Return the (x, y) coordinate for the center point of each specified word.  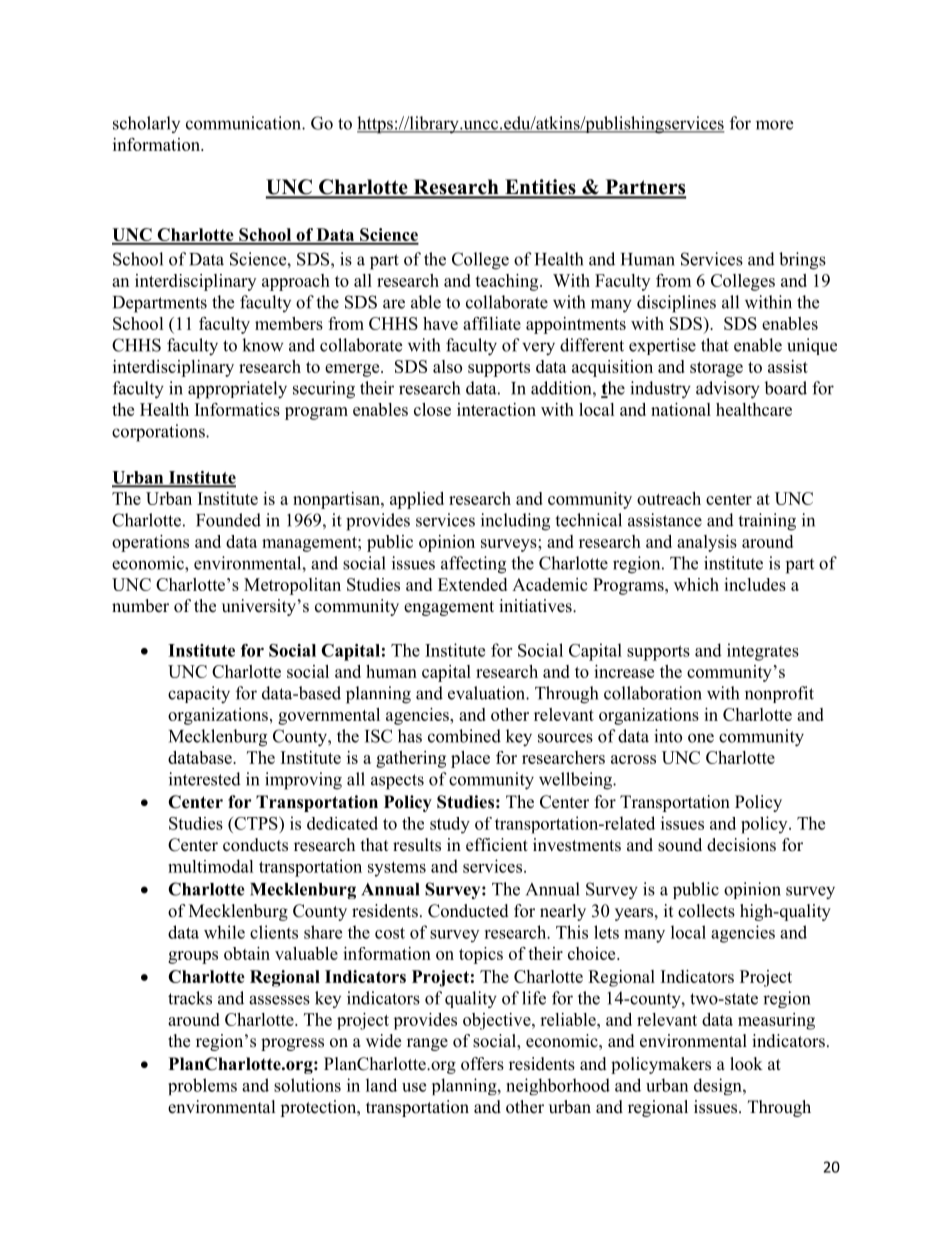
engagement (449, 608)
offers (482, 1064)
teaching (508, 282)
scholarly (146, 124)
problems (202, 1086)
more (774, 125)
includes (755, 584)
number (140, 606)
